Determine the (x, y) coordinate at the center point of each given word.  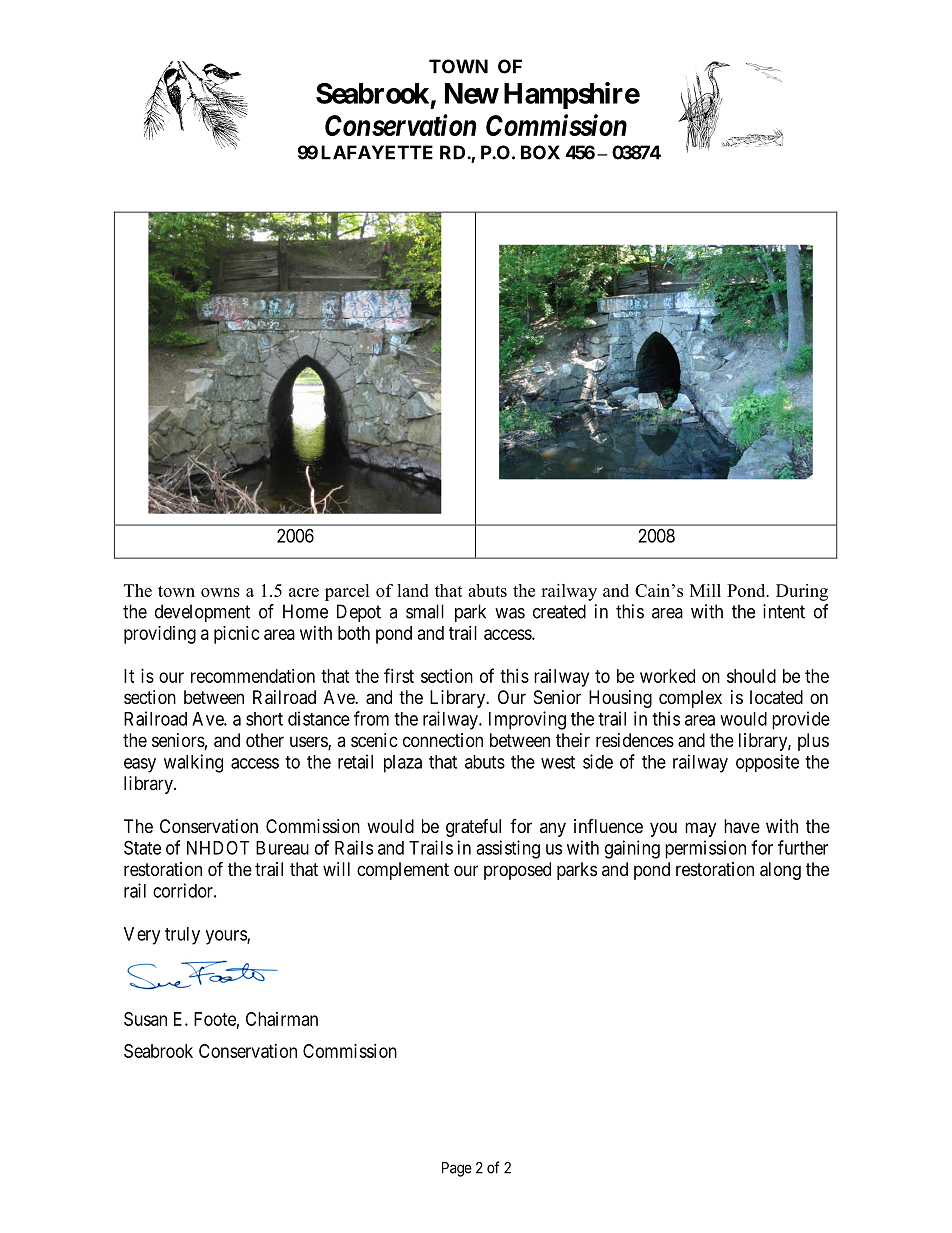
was (510, 613)
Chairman (282, 1019)
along (780, 871)
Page (457, 1169)
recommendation (253, 676)
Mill (705, 590)
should (751, 676)
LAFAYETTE (377, 152)
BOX (540, 152)
